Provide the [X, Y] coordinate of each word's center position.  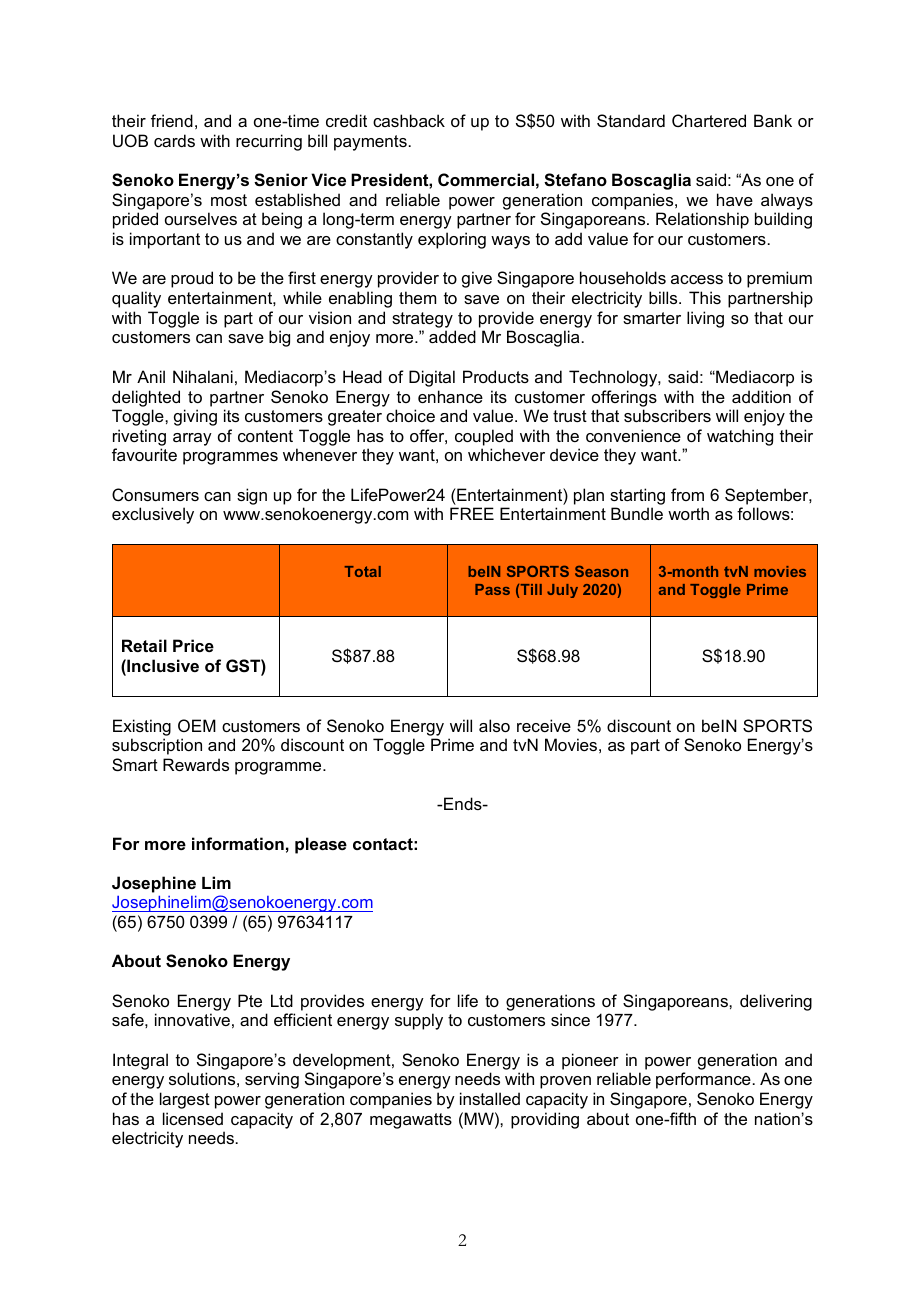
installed [490, 1098]
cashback [409, 120]
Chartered [709, 120]
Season [601, 571]
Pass [492, 589]
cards [174, 140]
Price [193, 645]
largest [185, 1100]
